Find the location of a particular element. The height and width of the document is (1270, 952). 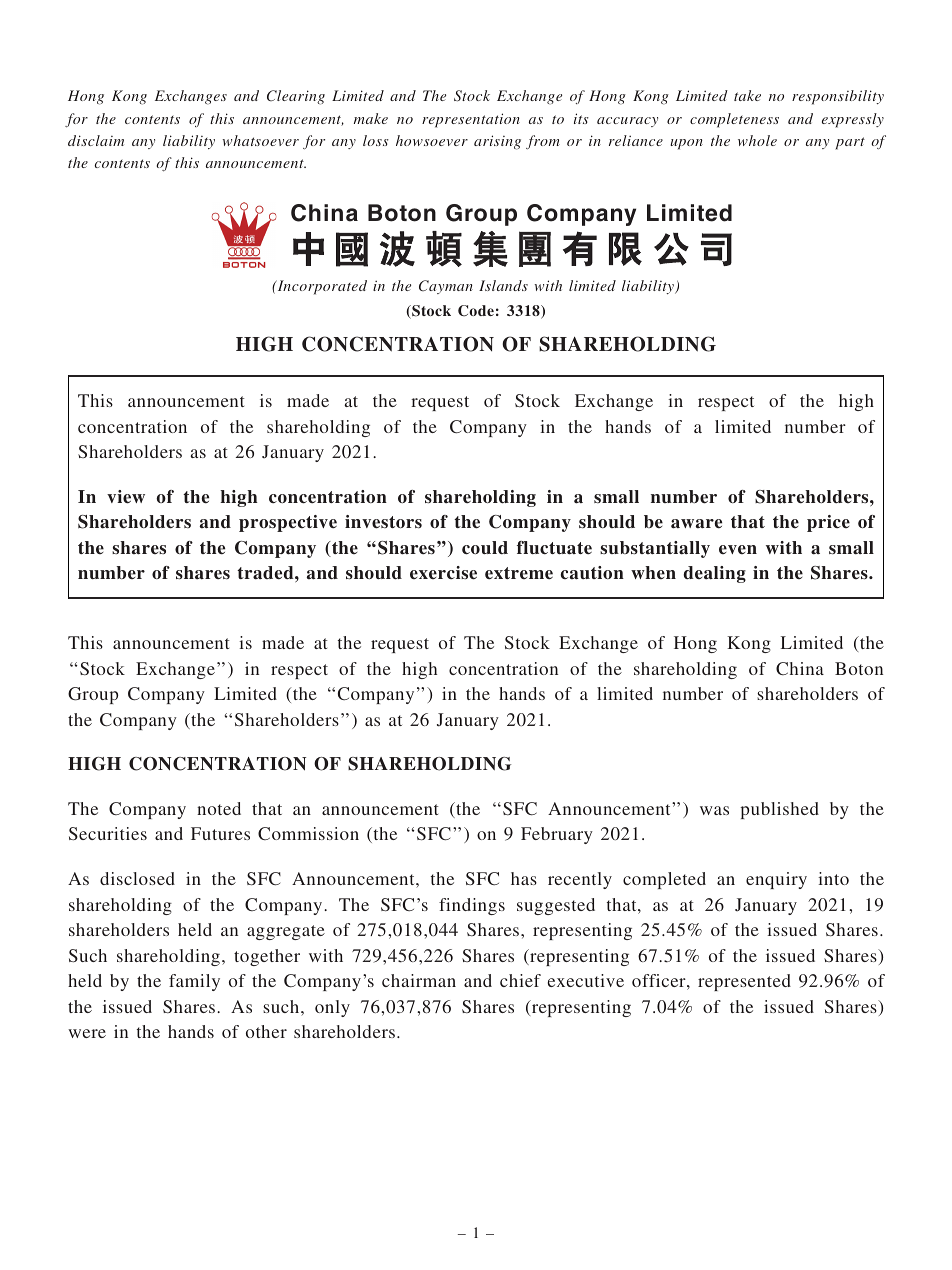

completeness is located at coordinates (734, 120).
